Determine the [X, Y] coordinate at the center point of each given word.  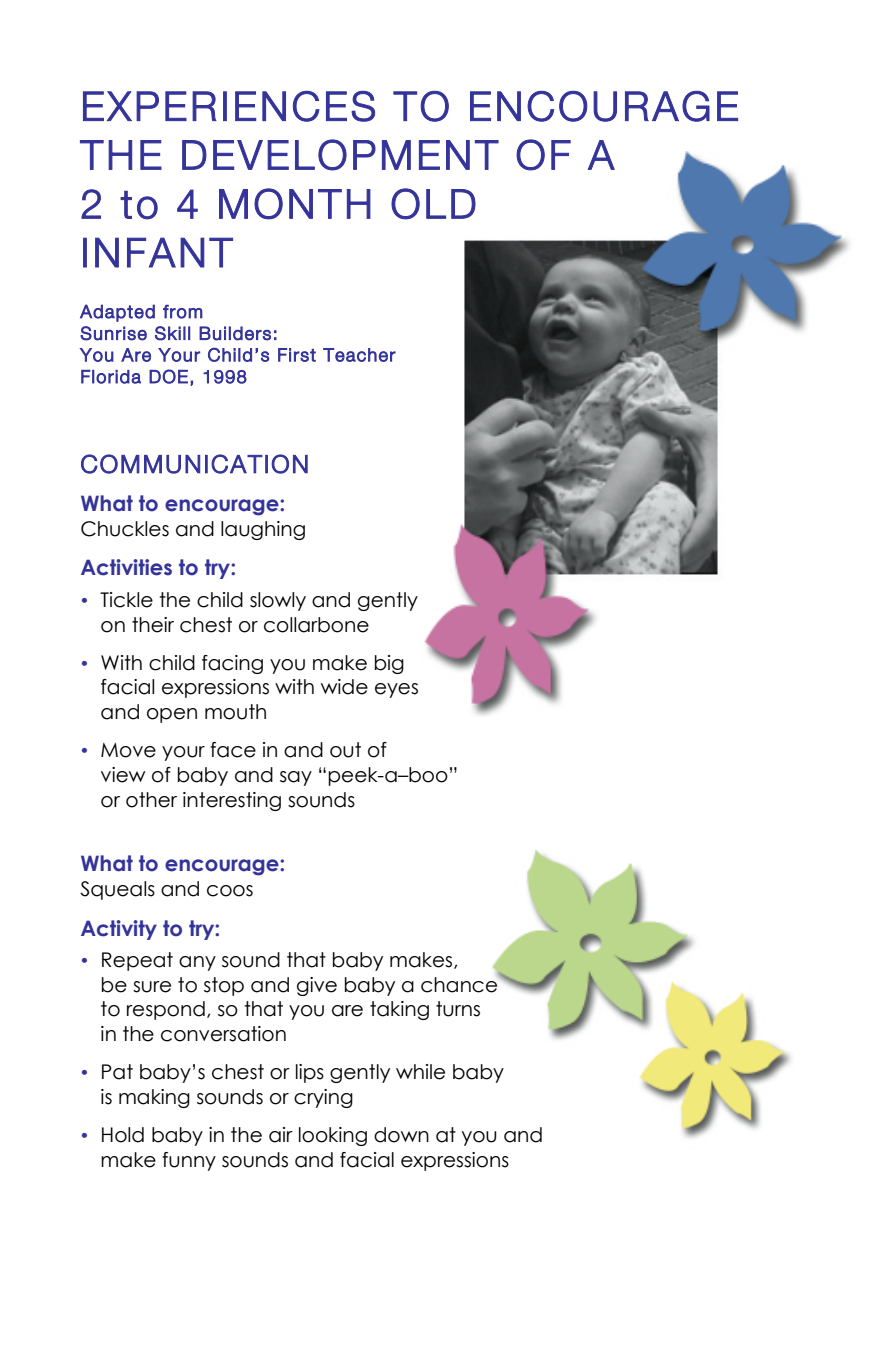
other [151, 800]
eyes [396, 690]
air [281, 1135]
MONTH [295, 204]
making [154, 1098]
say [296, 778]
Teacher [359, 355]
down [401, 1135]
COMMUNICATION [194, 464]
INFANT [158, 252]
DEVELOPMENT [340, 155]
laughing [263, 530]
